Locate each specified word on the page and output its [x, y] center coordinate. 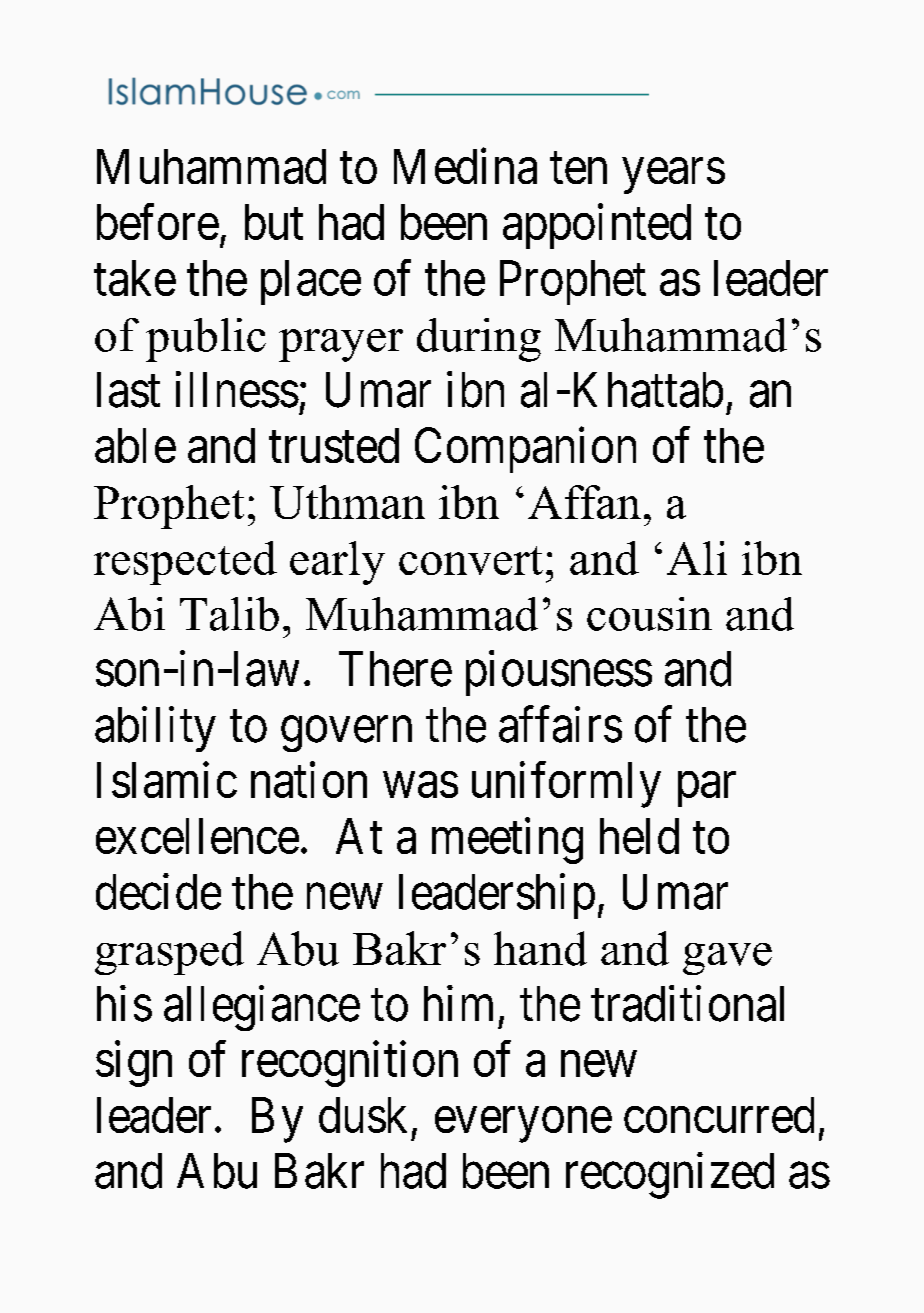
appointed [597, 226]
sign [134, 1064]
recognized [670, 1176]
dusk [363, 1115]
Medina [465, 166]
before [158, 222]
